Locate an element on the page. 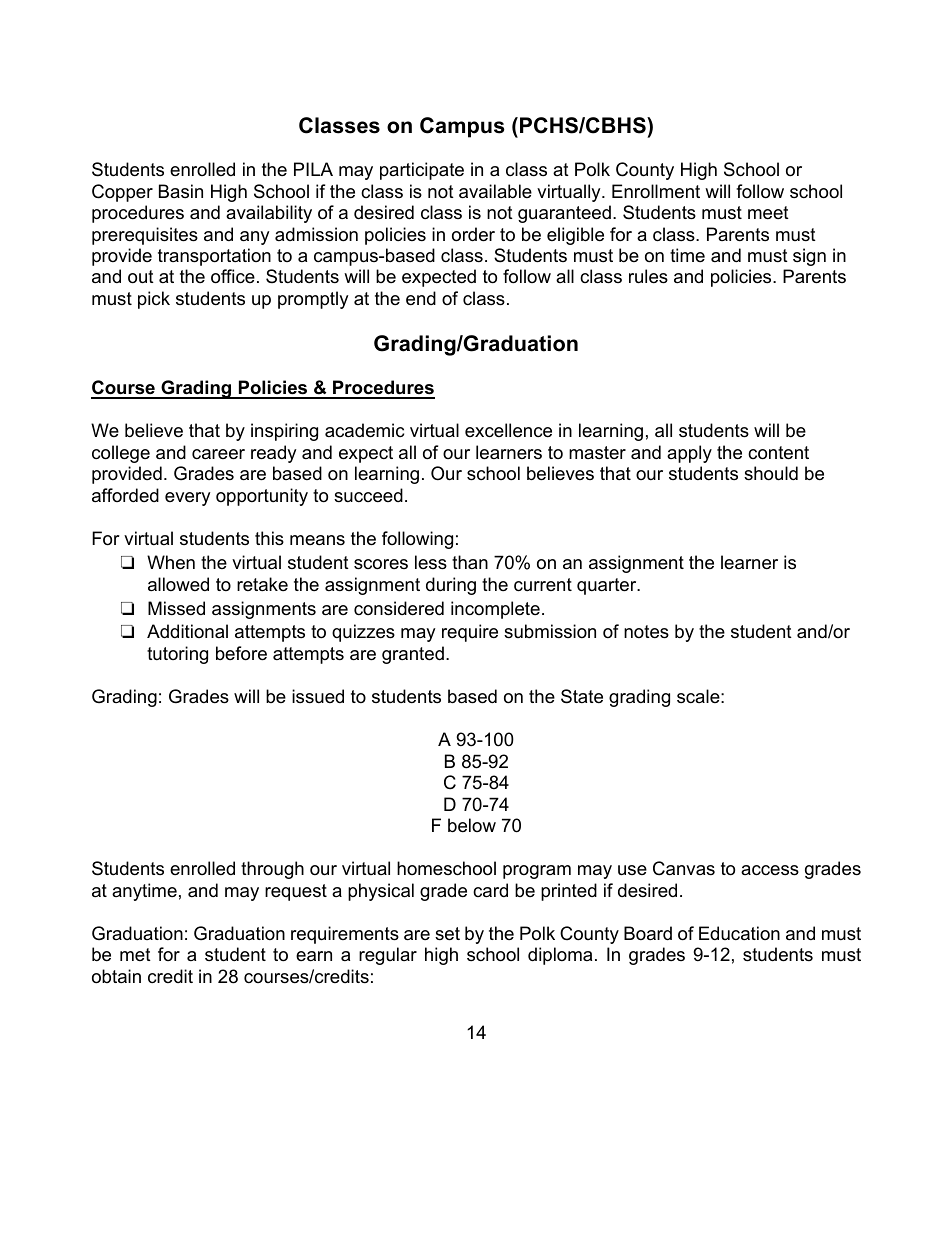  met is located at coordinates (135, 954).
